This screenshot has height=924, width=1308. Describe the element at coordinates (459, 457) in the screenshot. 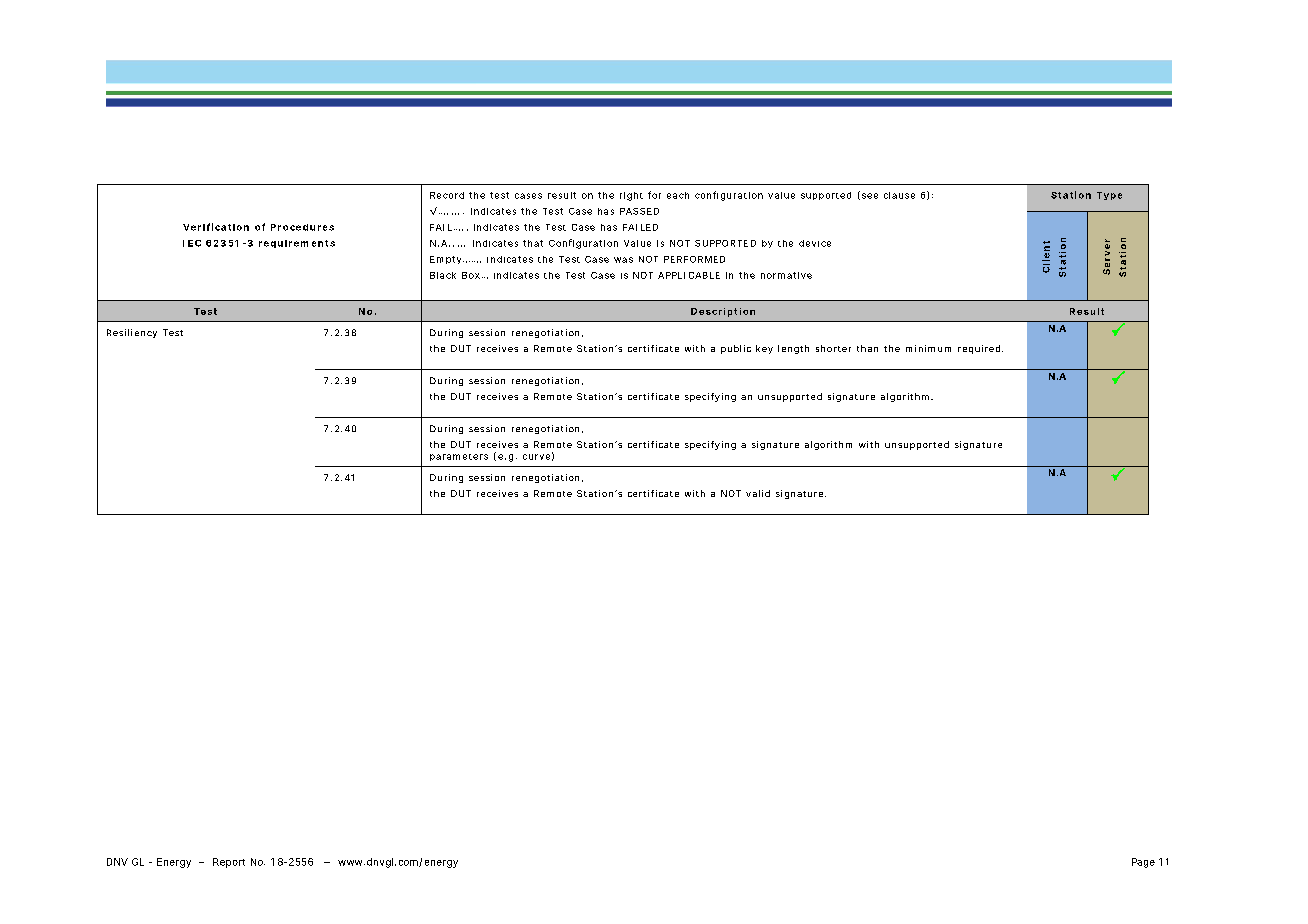

I see `parameters` at that location.
